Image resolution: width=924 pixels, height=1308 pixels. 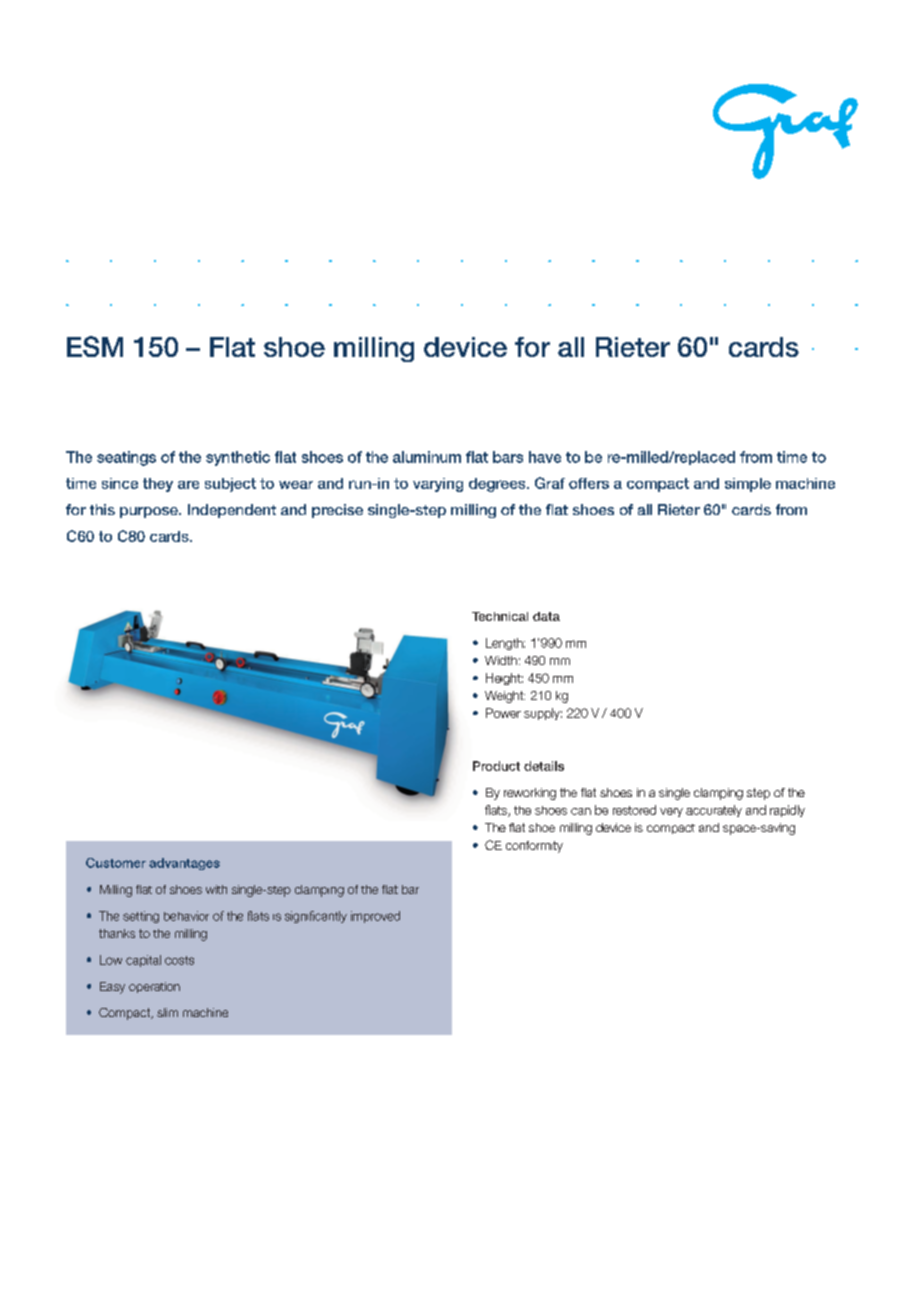 I want to click on operation, so click(x=154, y=987).
